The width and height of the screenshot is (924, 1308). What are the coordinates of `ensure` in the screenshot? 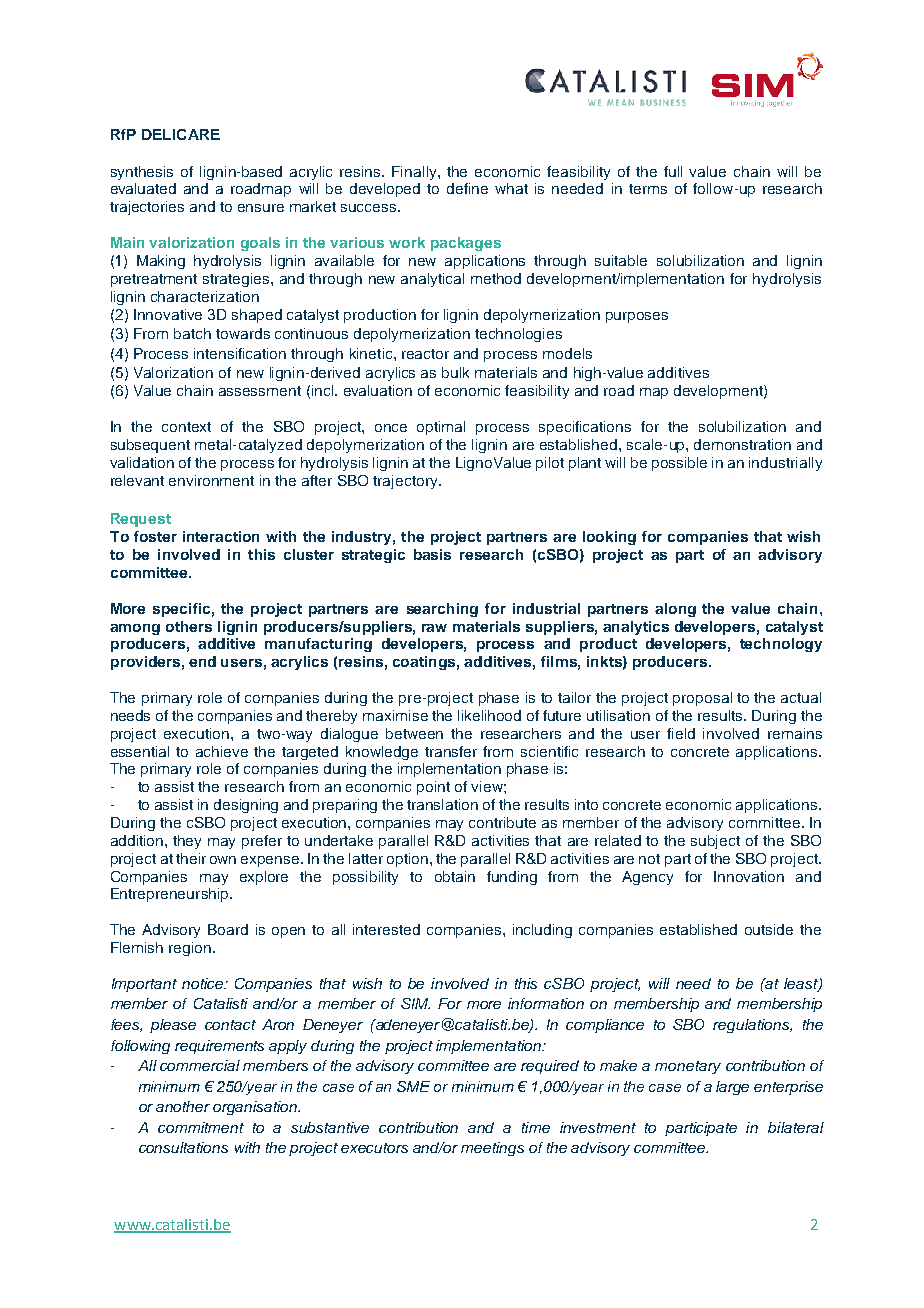 It's located at (261, 208).
